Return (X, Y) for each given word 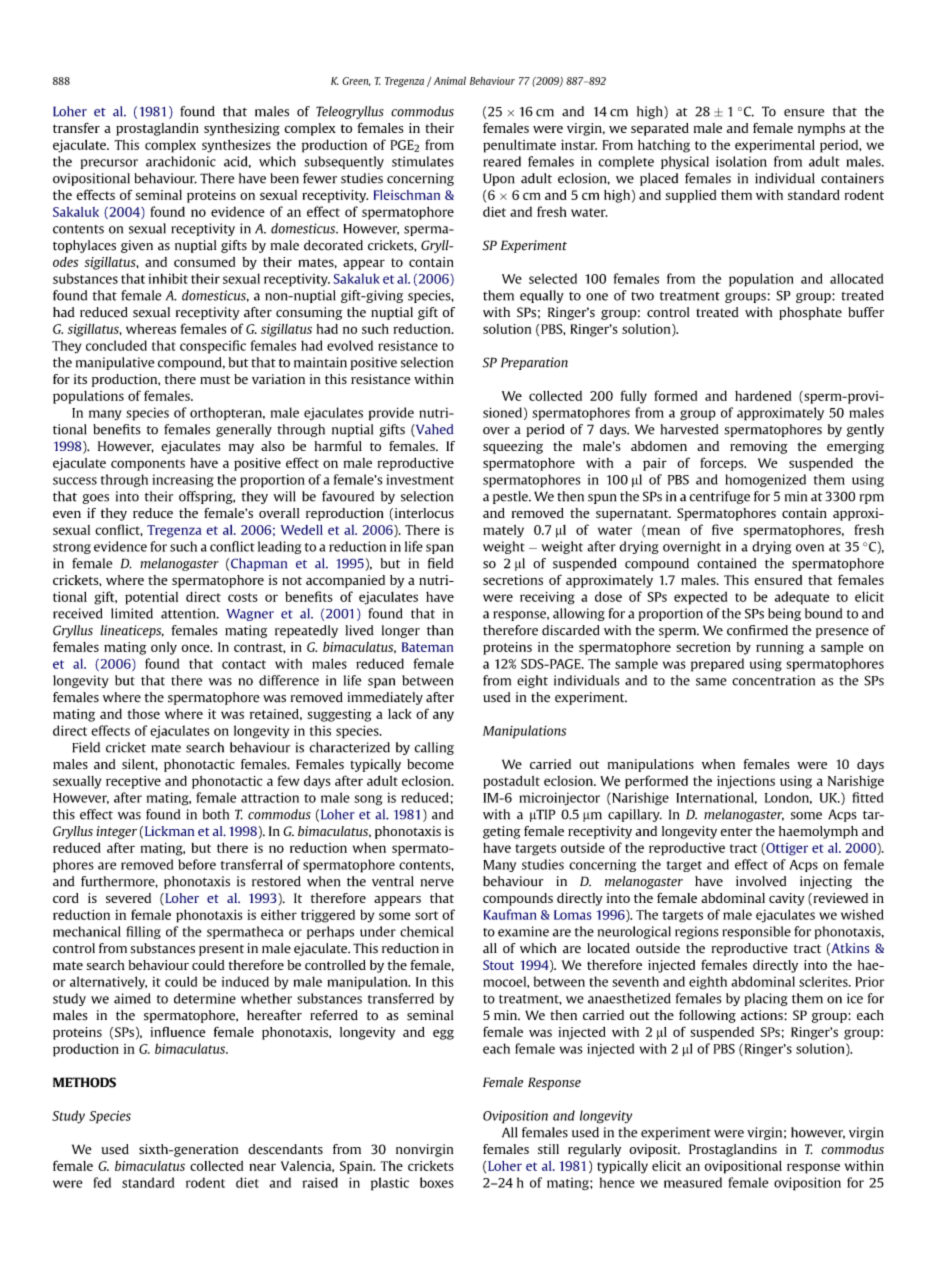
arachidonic (181, 161)
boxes (437, 1182)
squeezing (513, 447)
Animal (450, 80)
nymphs (821, 129)
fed (102, 1182)
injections (746, 782)
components (148, 465)
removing (759, 447)
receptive (133, 782)
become (430, 764)
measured (693, 1182)
